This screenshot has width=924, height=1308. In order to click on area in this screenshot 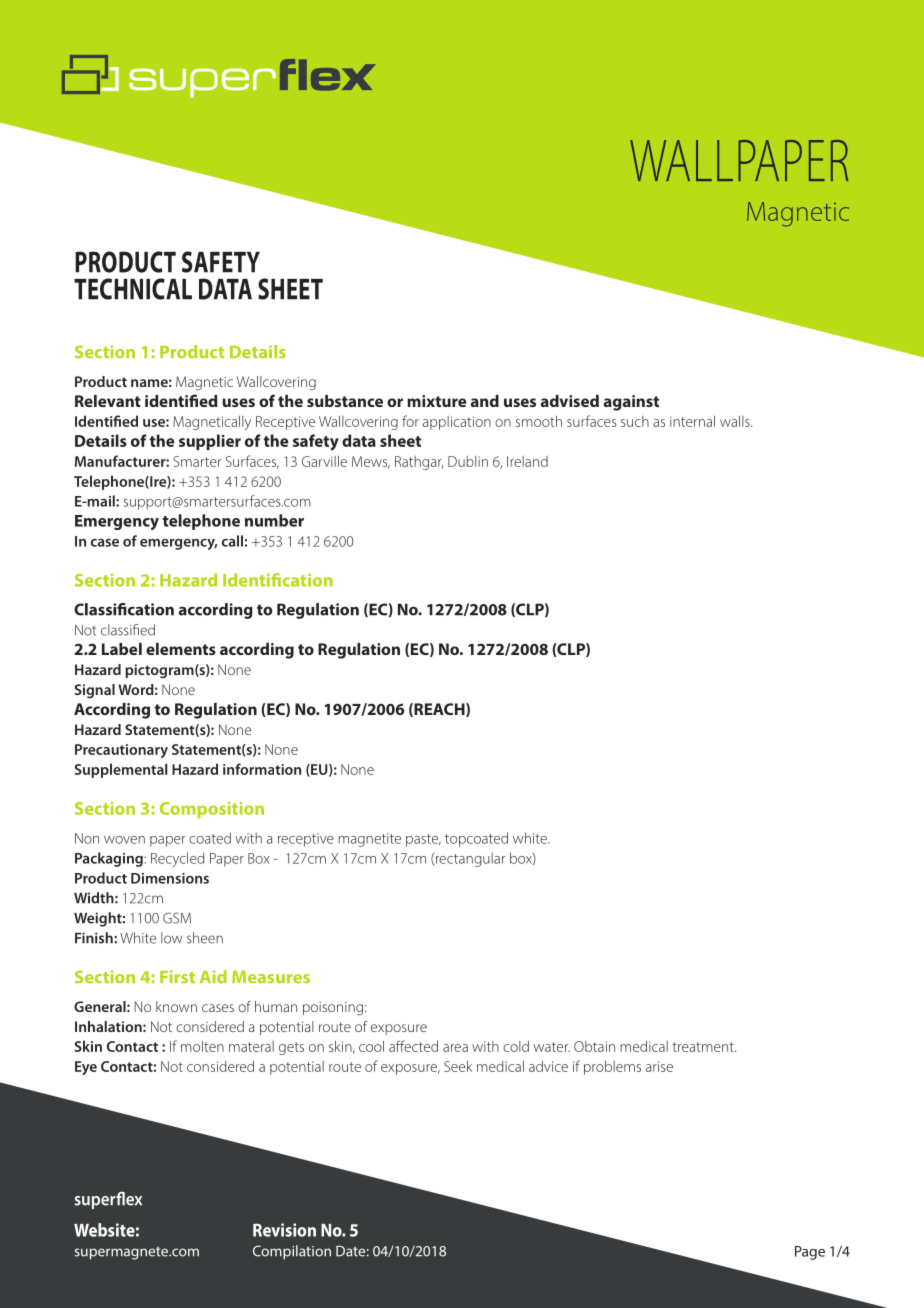, I will do `click(455, 1048)`.
